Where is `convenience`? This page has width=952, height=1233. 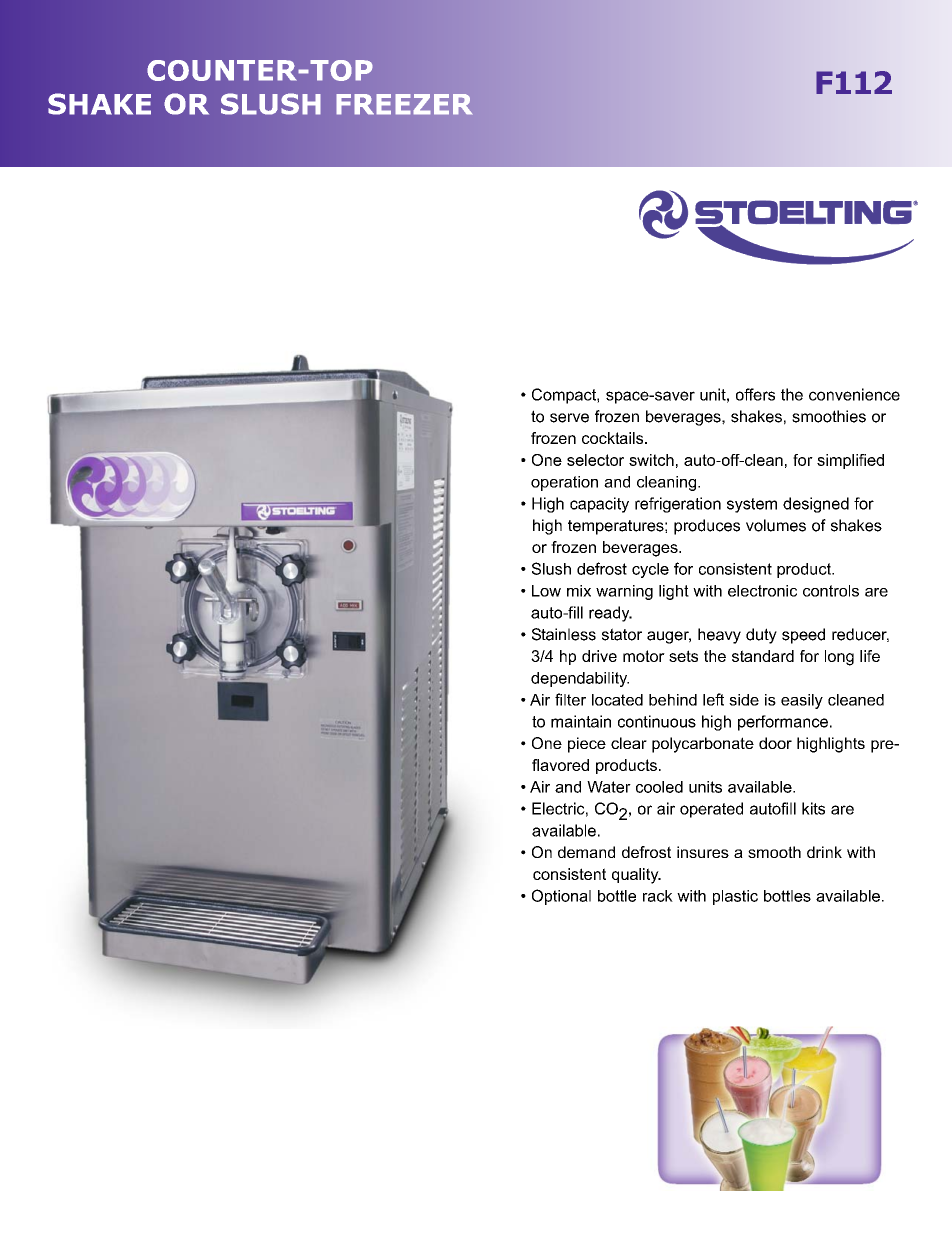 convenience is located at coordinates (854, 394).
